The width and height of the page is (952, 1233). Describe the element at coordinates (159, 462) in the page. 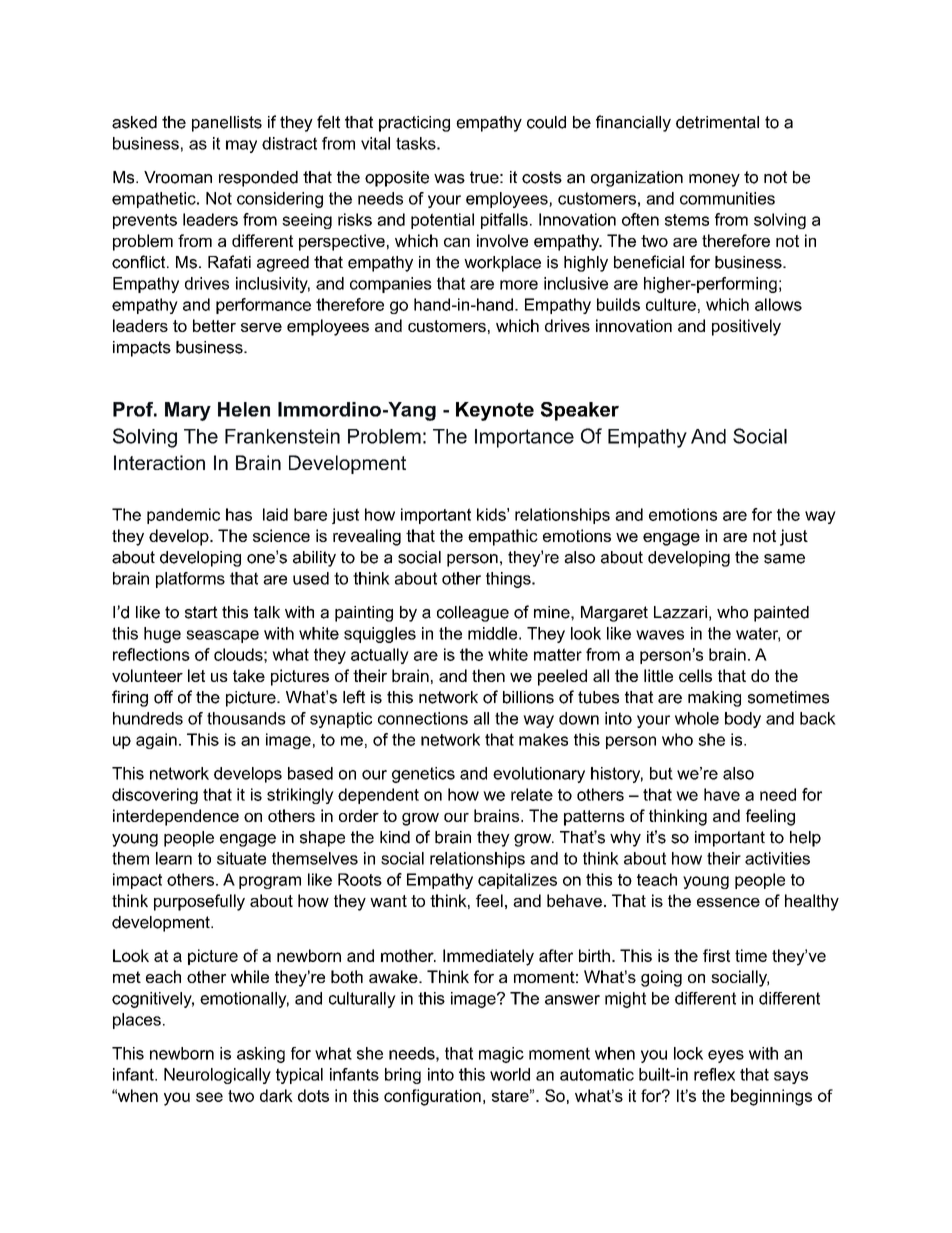

I see `Interaction` at that location.
